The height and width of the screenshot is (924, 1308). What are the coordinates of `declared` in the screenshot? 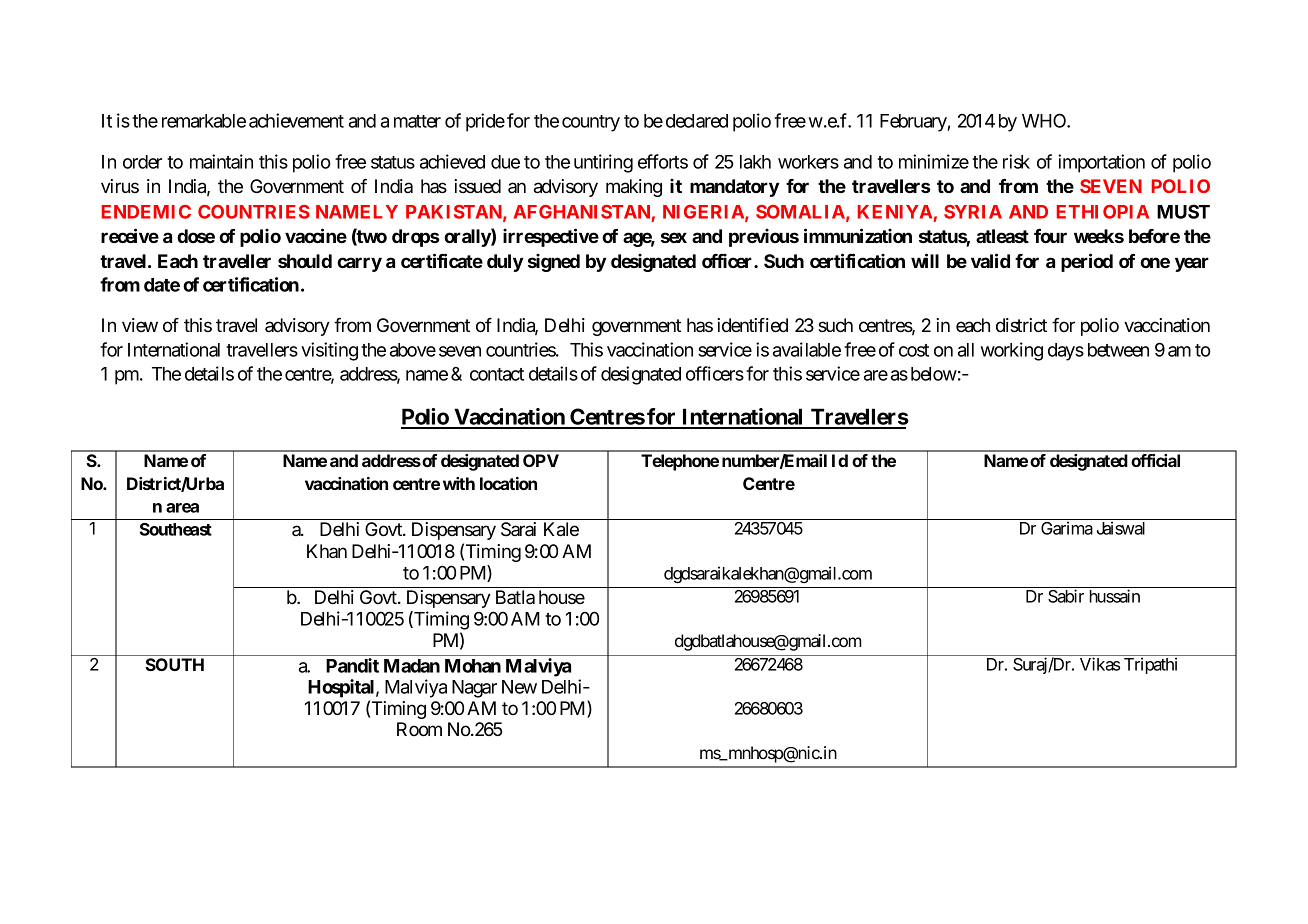 It's located at (697, 121).
